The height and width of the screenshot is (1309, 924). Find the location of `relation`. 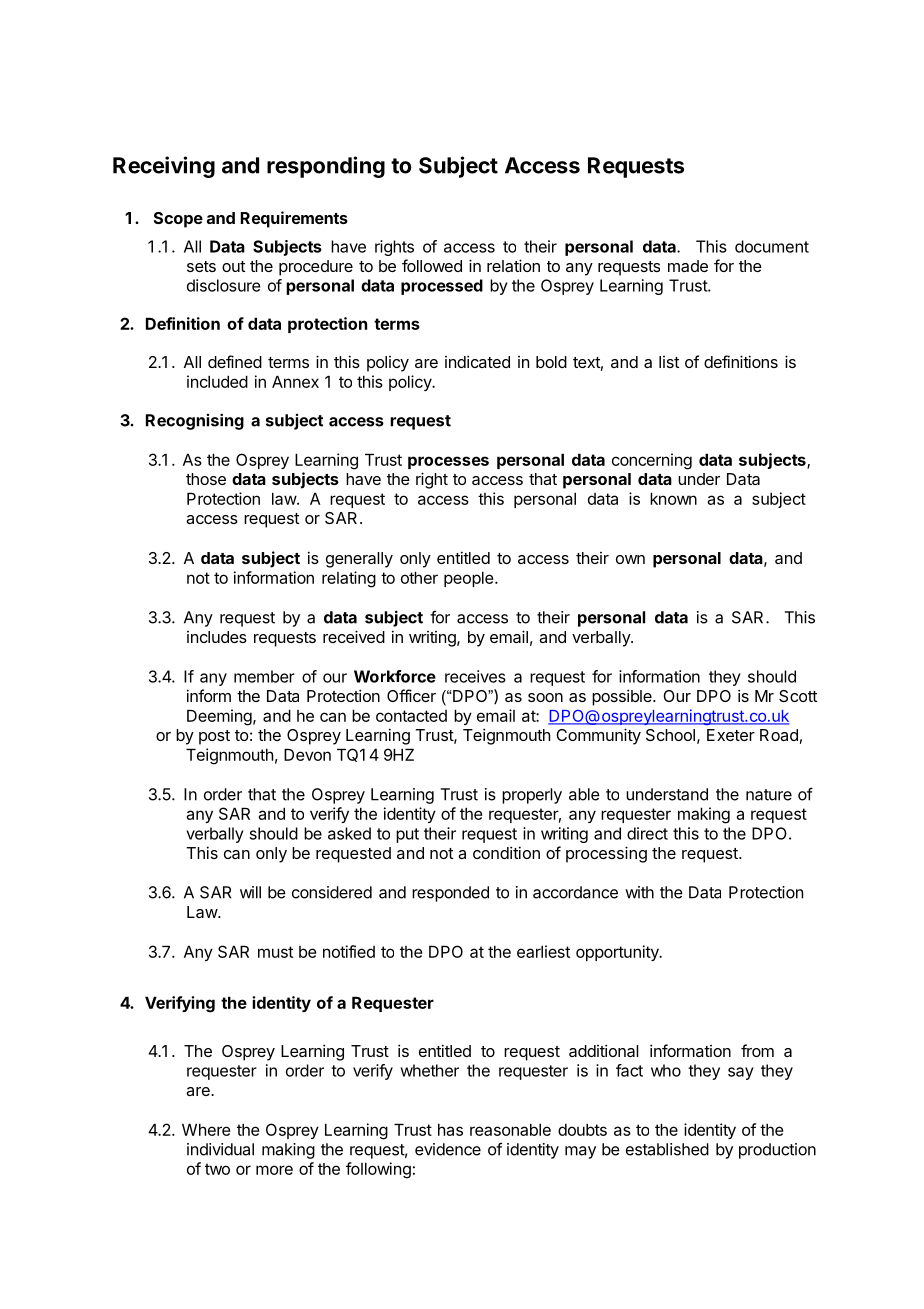

relation is located at coordinates (513, 265).
